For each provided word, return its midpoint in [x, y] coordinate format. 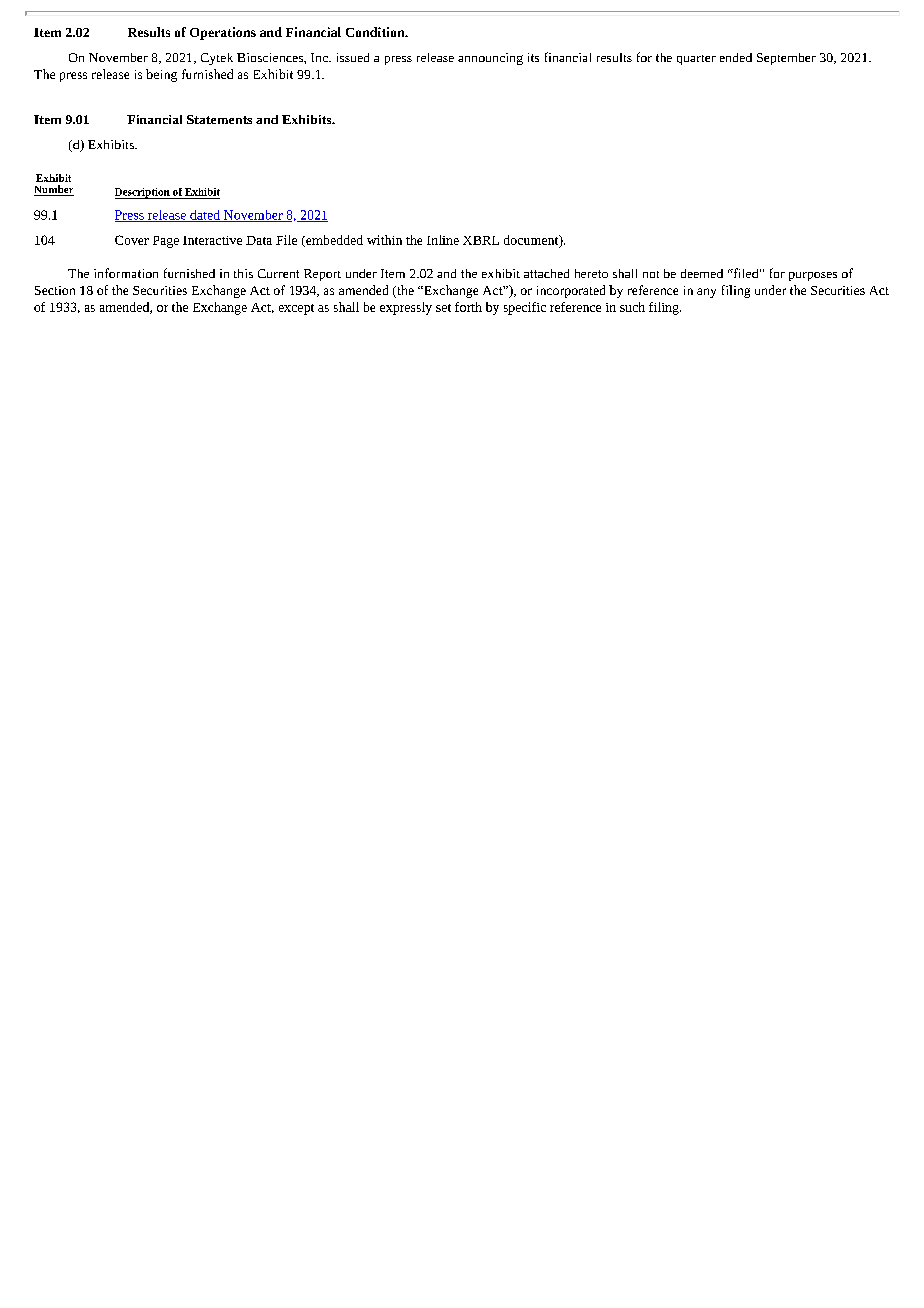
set [443, 308]
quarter [696, 60]
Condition [376, 32]
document [532, 241]
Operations [223, 33]
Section [55, 290]
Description [143, 193]
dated [205, 216]
